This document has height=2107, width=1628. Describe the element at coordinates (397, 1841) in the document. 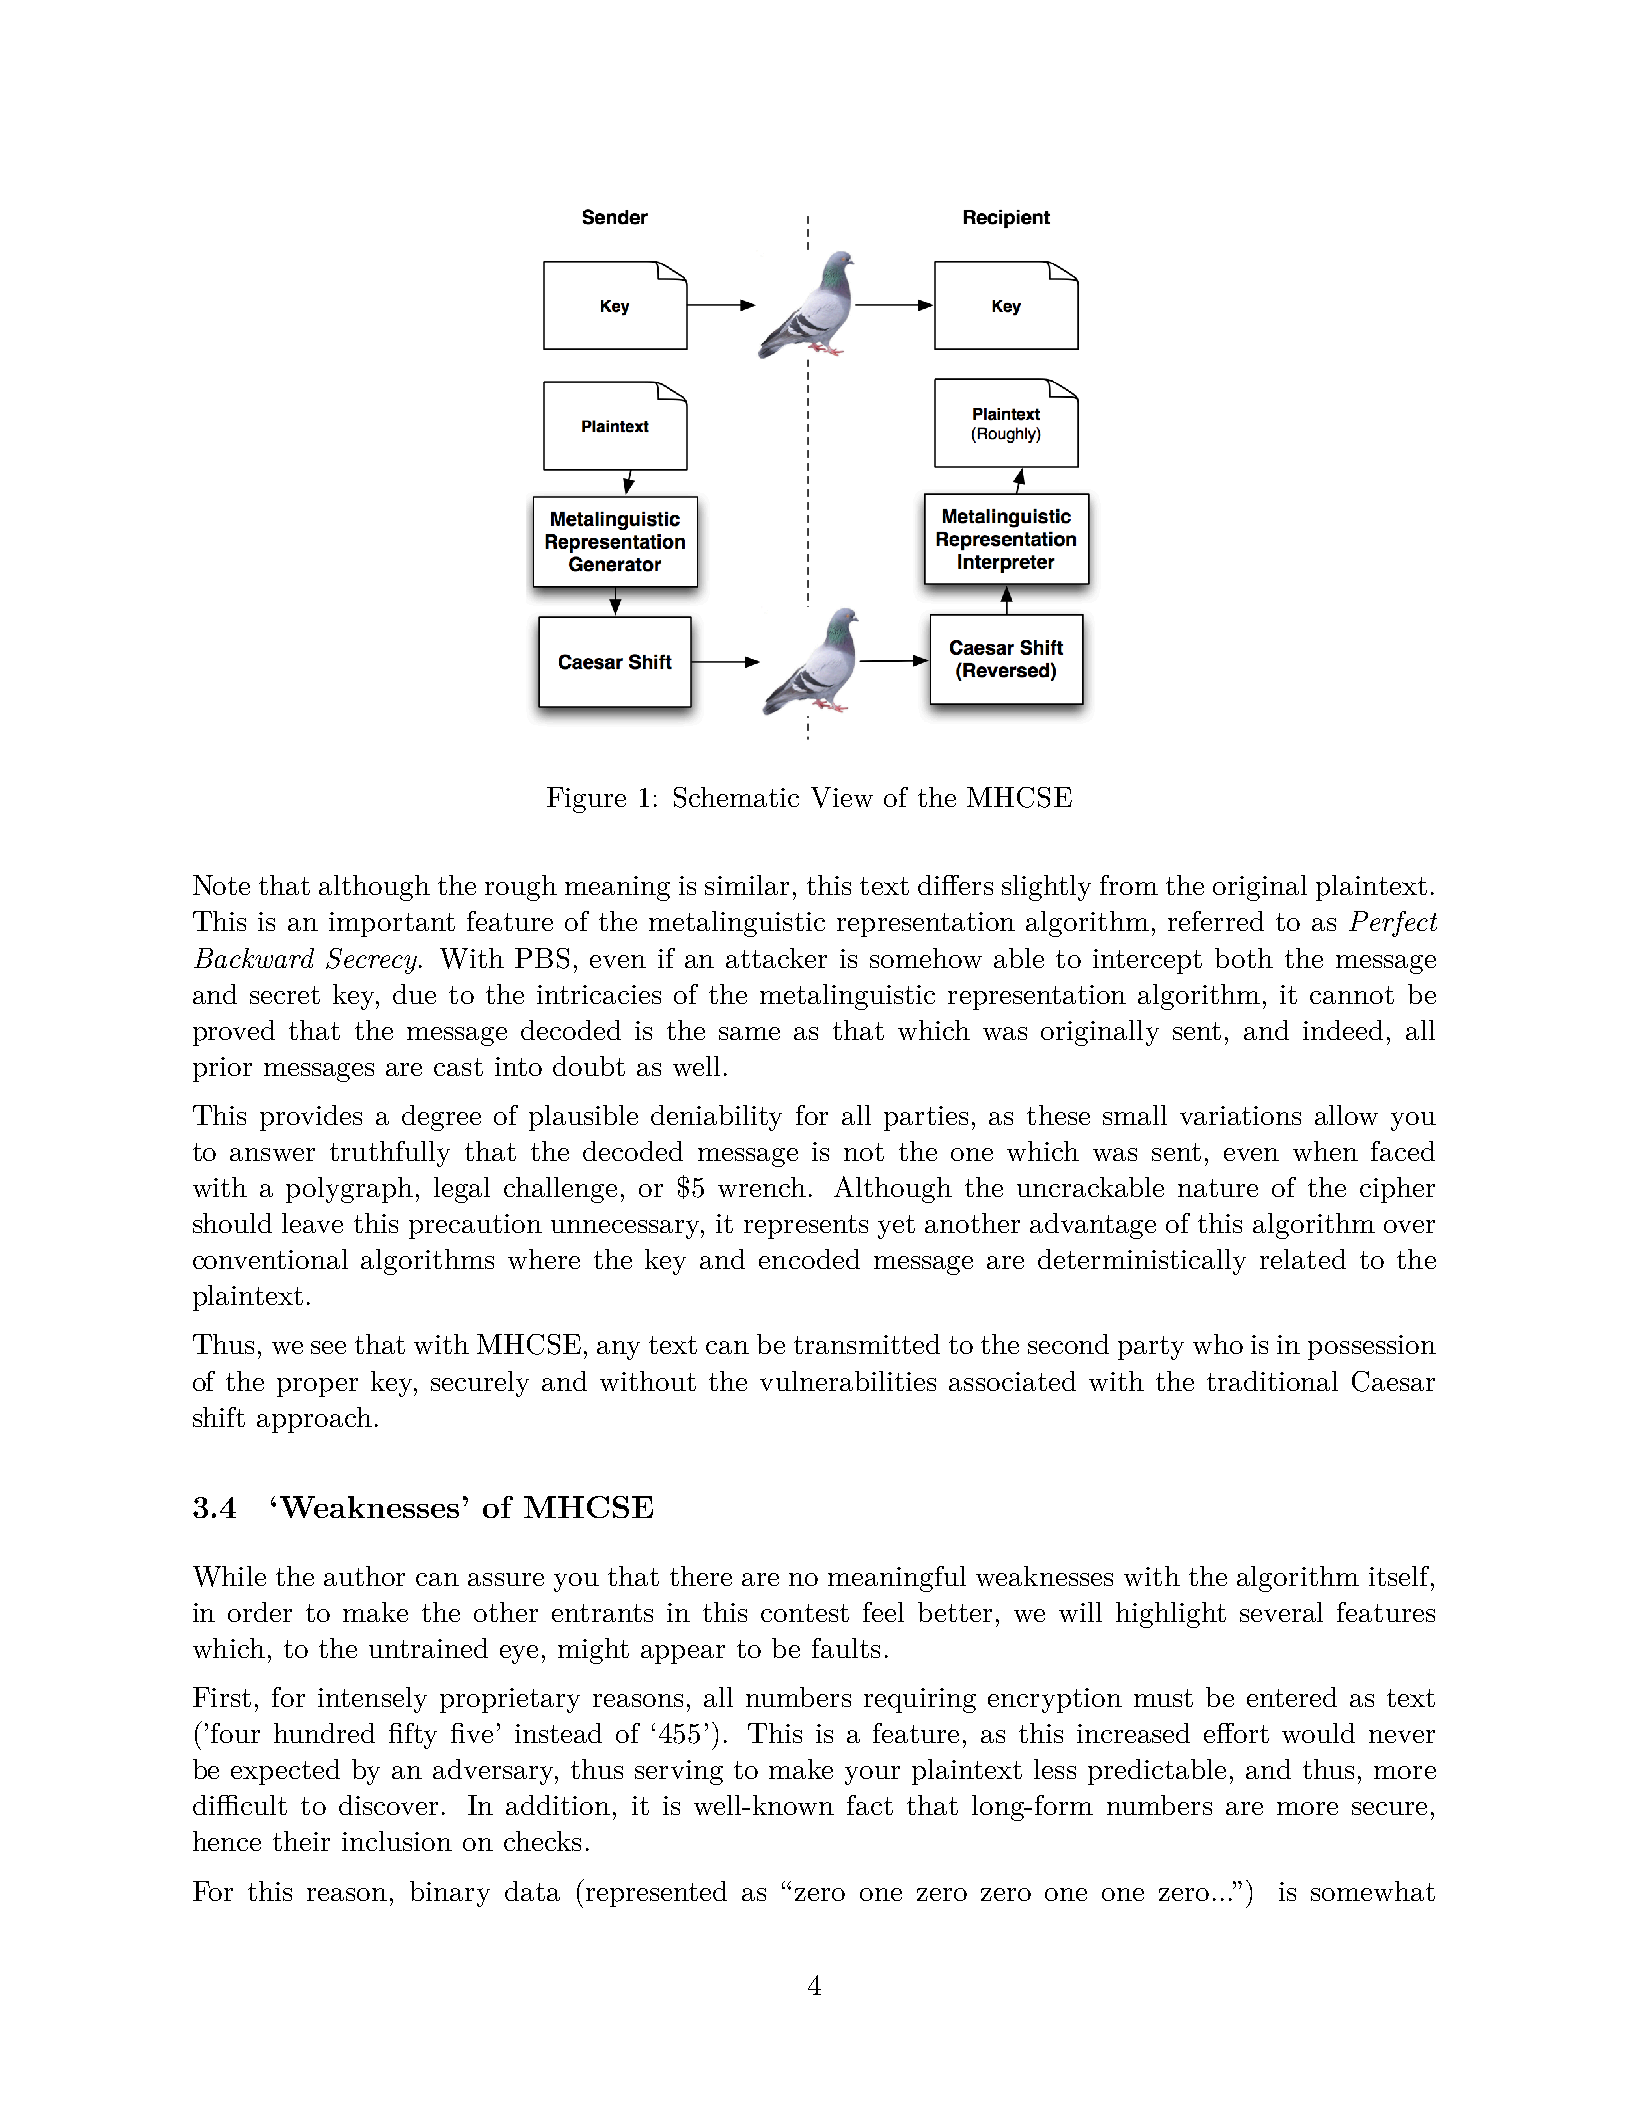

I see `inclusion` at that location.
